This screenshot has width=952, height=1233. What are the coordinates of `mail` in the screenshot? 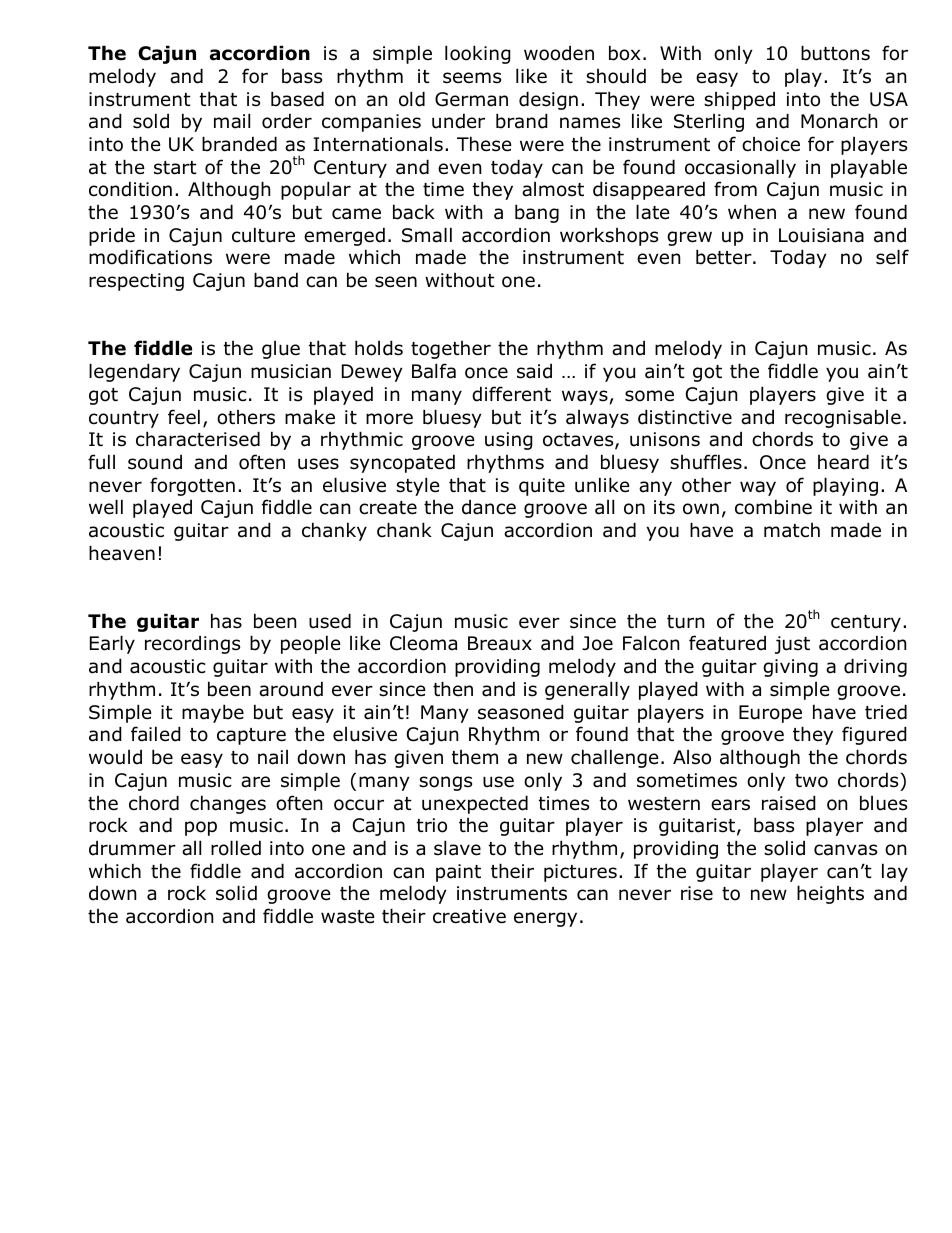 It's located at (232, 121).
